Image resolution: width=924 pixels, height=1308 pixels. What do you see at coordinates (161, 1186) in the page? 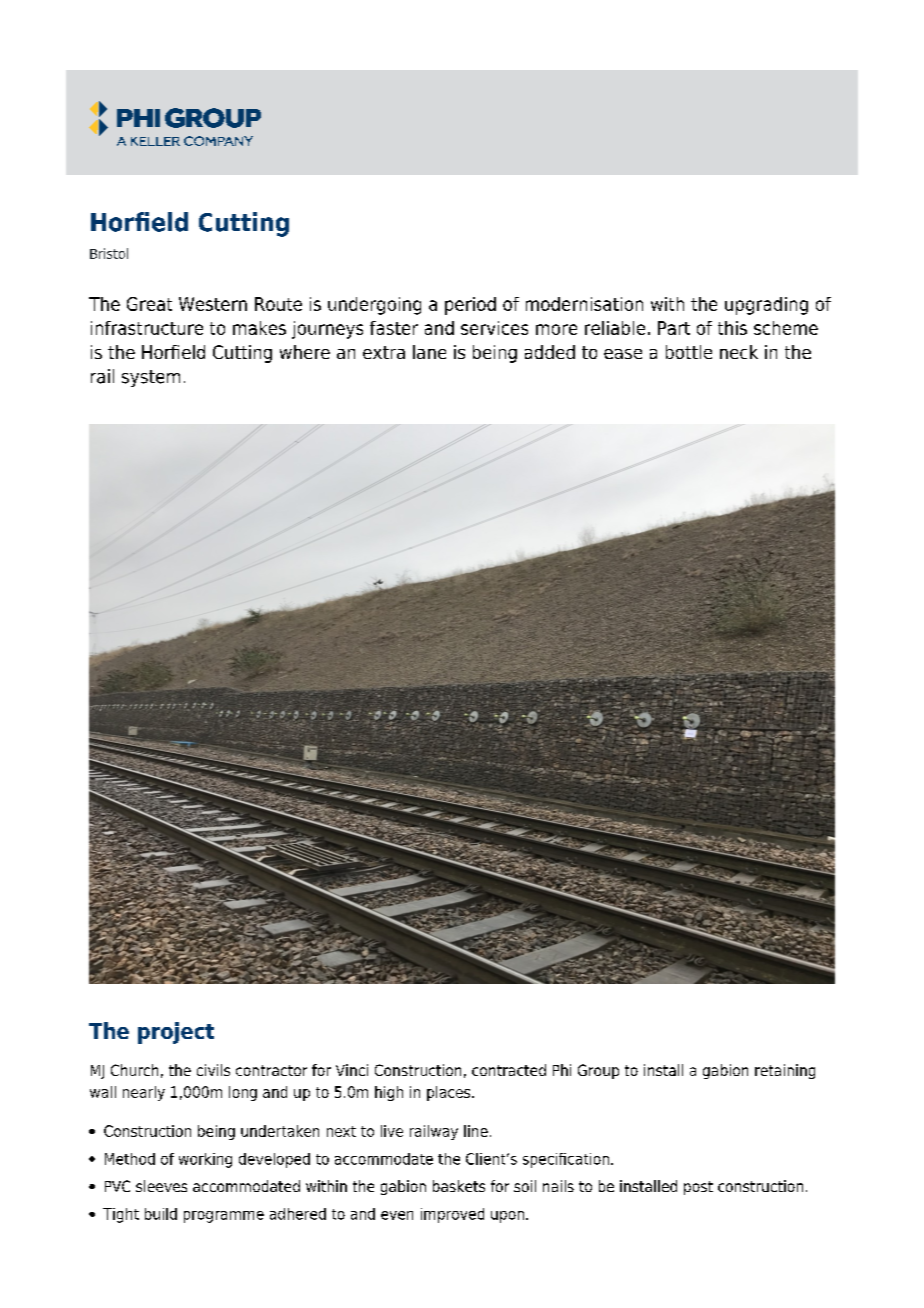
I see `sleeves` at bounding box center [161, 1186].
